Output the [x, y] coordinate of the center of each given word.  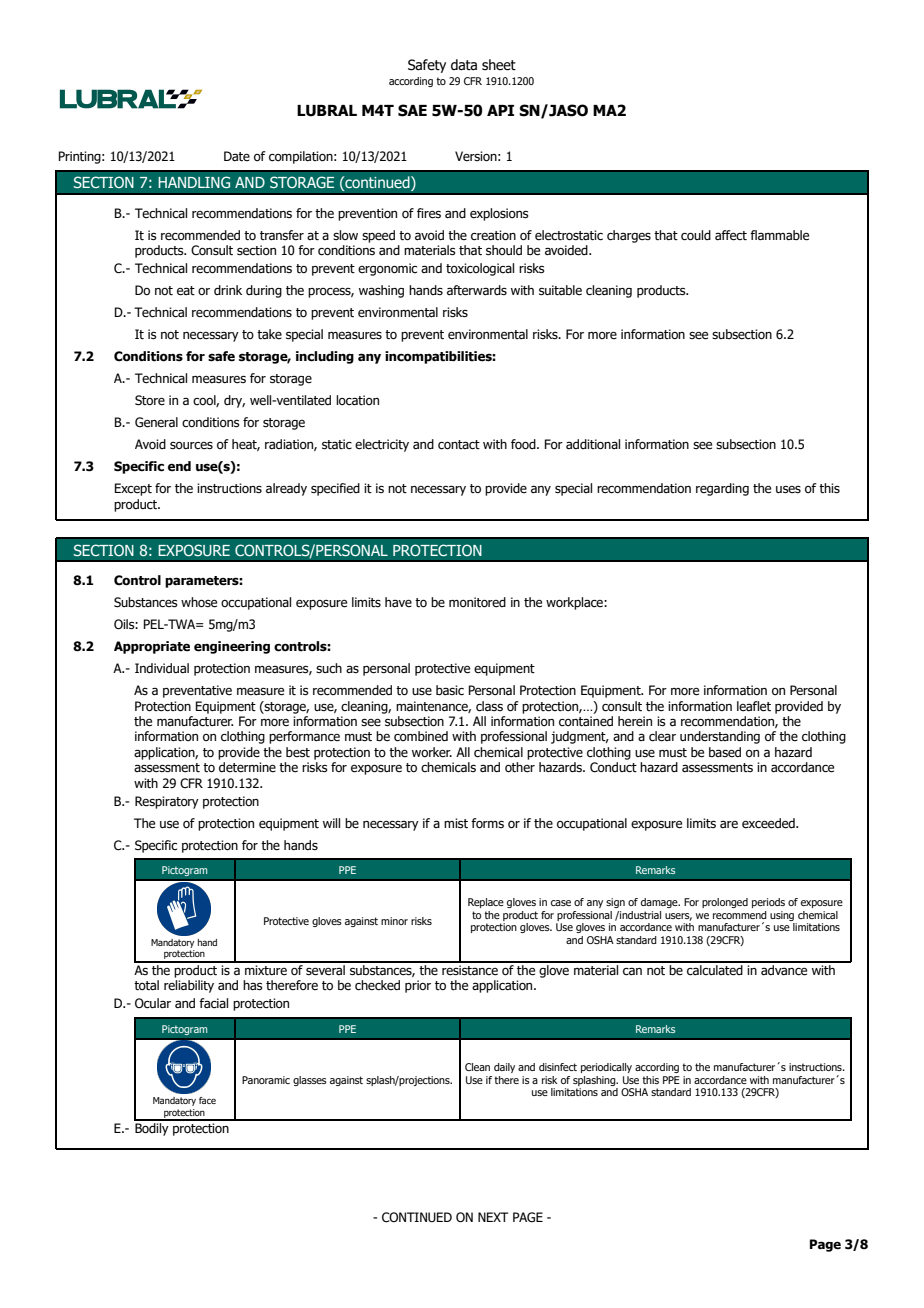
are [729, 824]
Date [237, 156]
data [464, 64]
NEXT [493, 1217]
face [207, 1100]
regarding [722, 489]
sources [191, 446]
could [696, 235]
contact [459, 445]
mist [456, 823]
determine [247, 767]
